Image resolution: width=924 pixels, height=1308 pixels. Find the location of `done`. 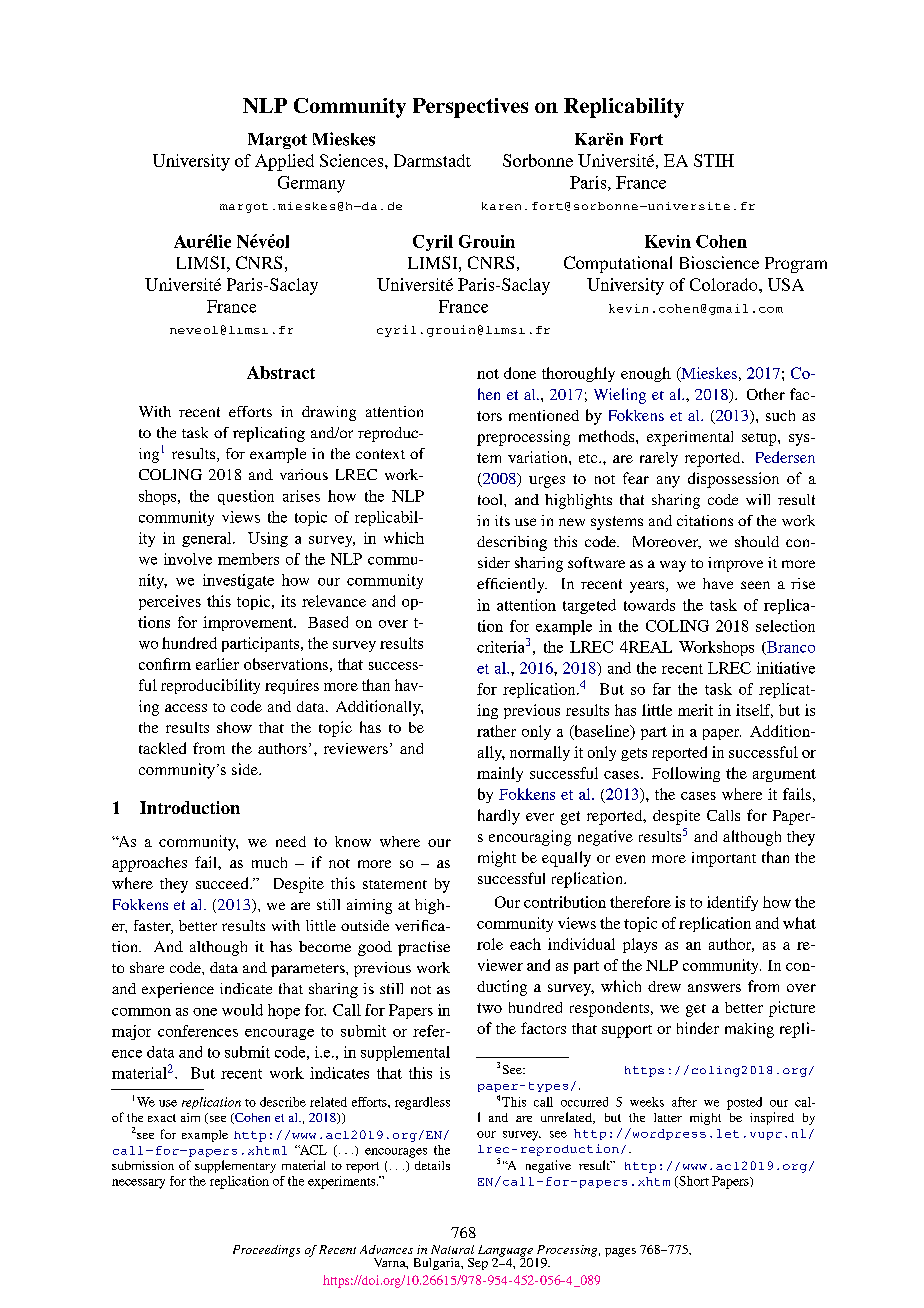

done is located at coordinates (520, 373).
